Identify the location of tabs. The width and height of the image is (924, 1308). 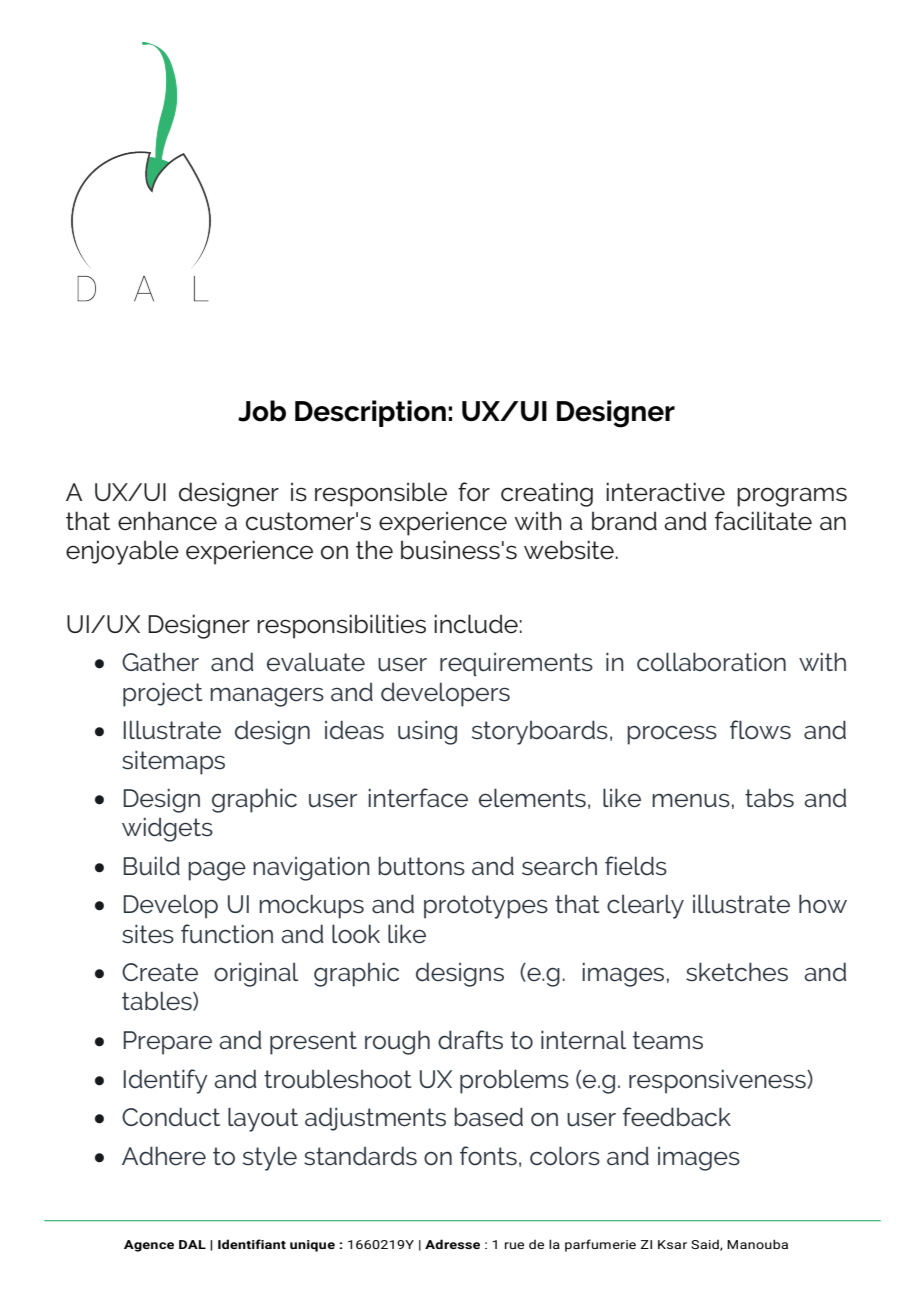
(769, 798).
